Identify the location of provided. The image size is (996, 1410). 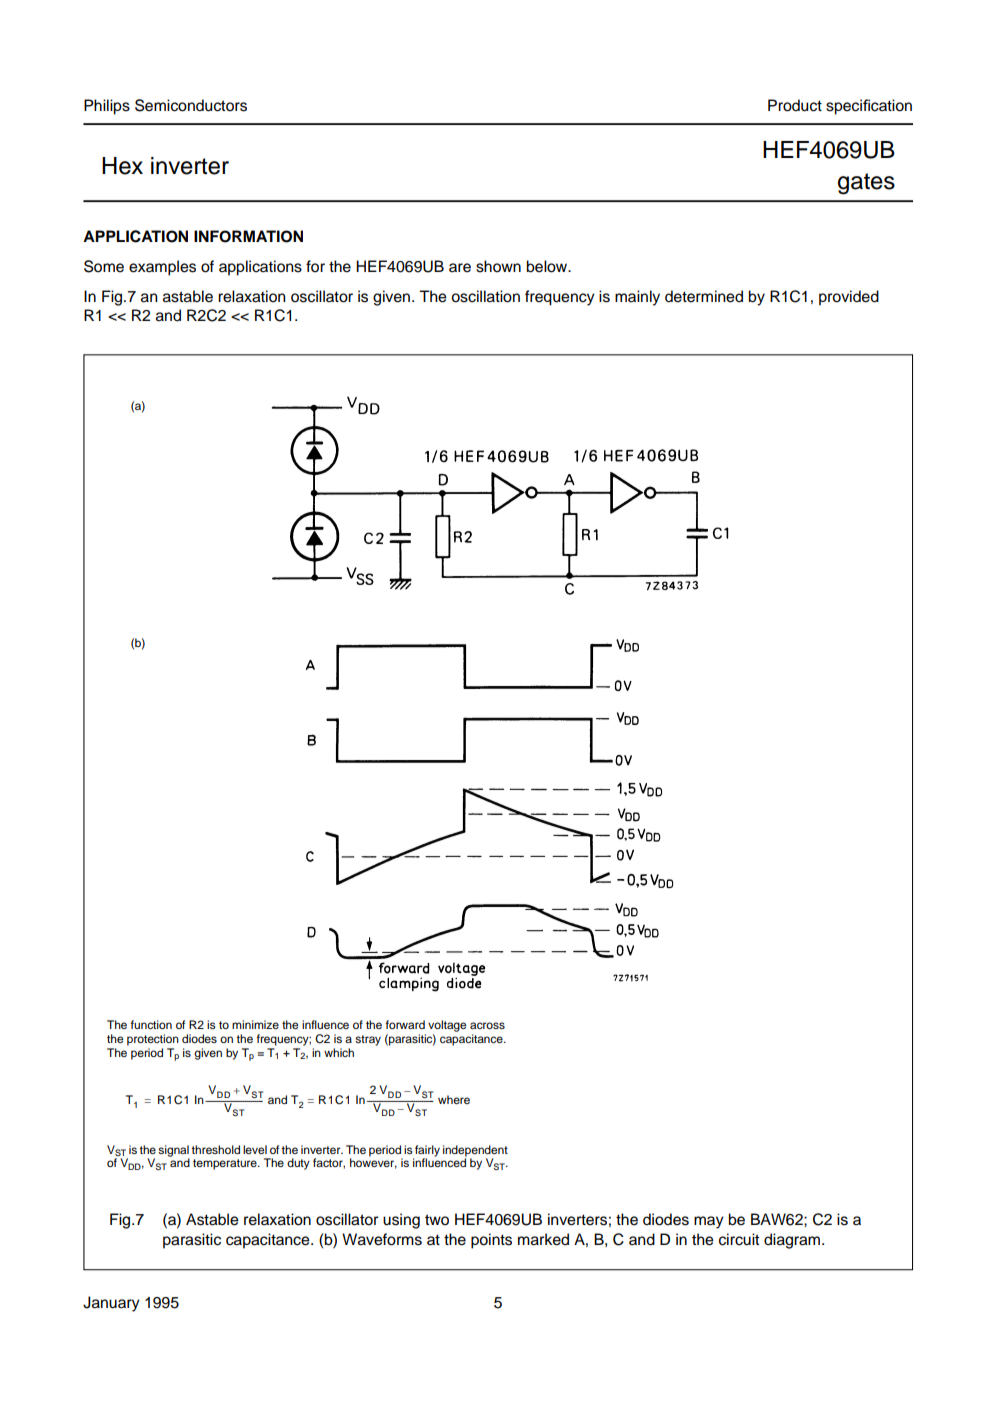
(849, 298).
